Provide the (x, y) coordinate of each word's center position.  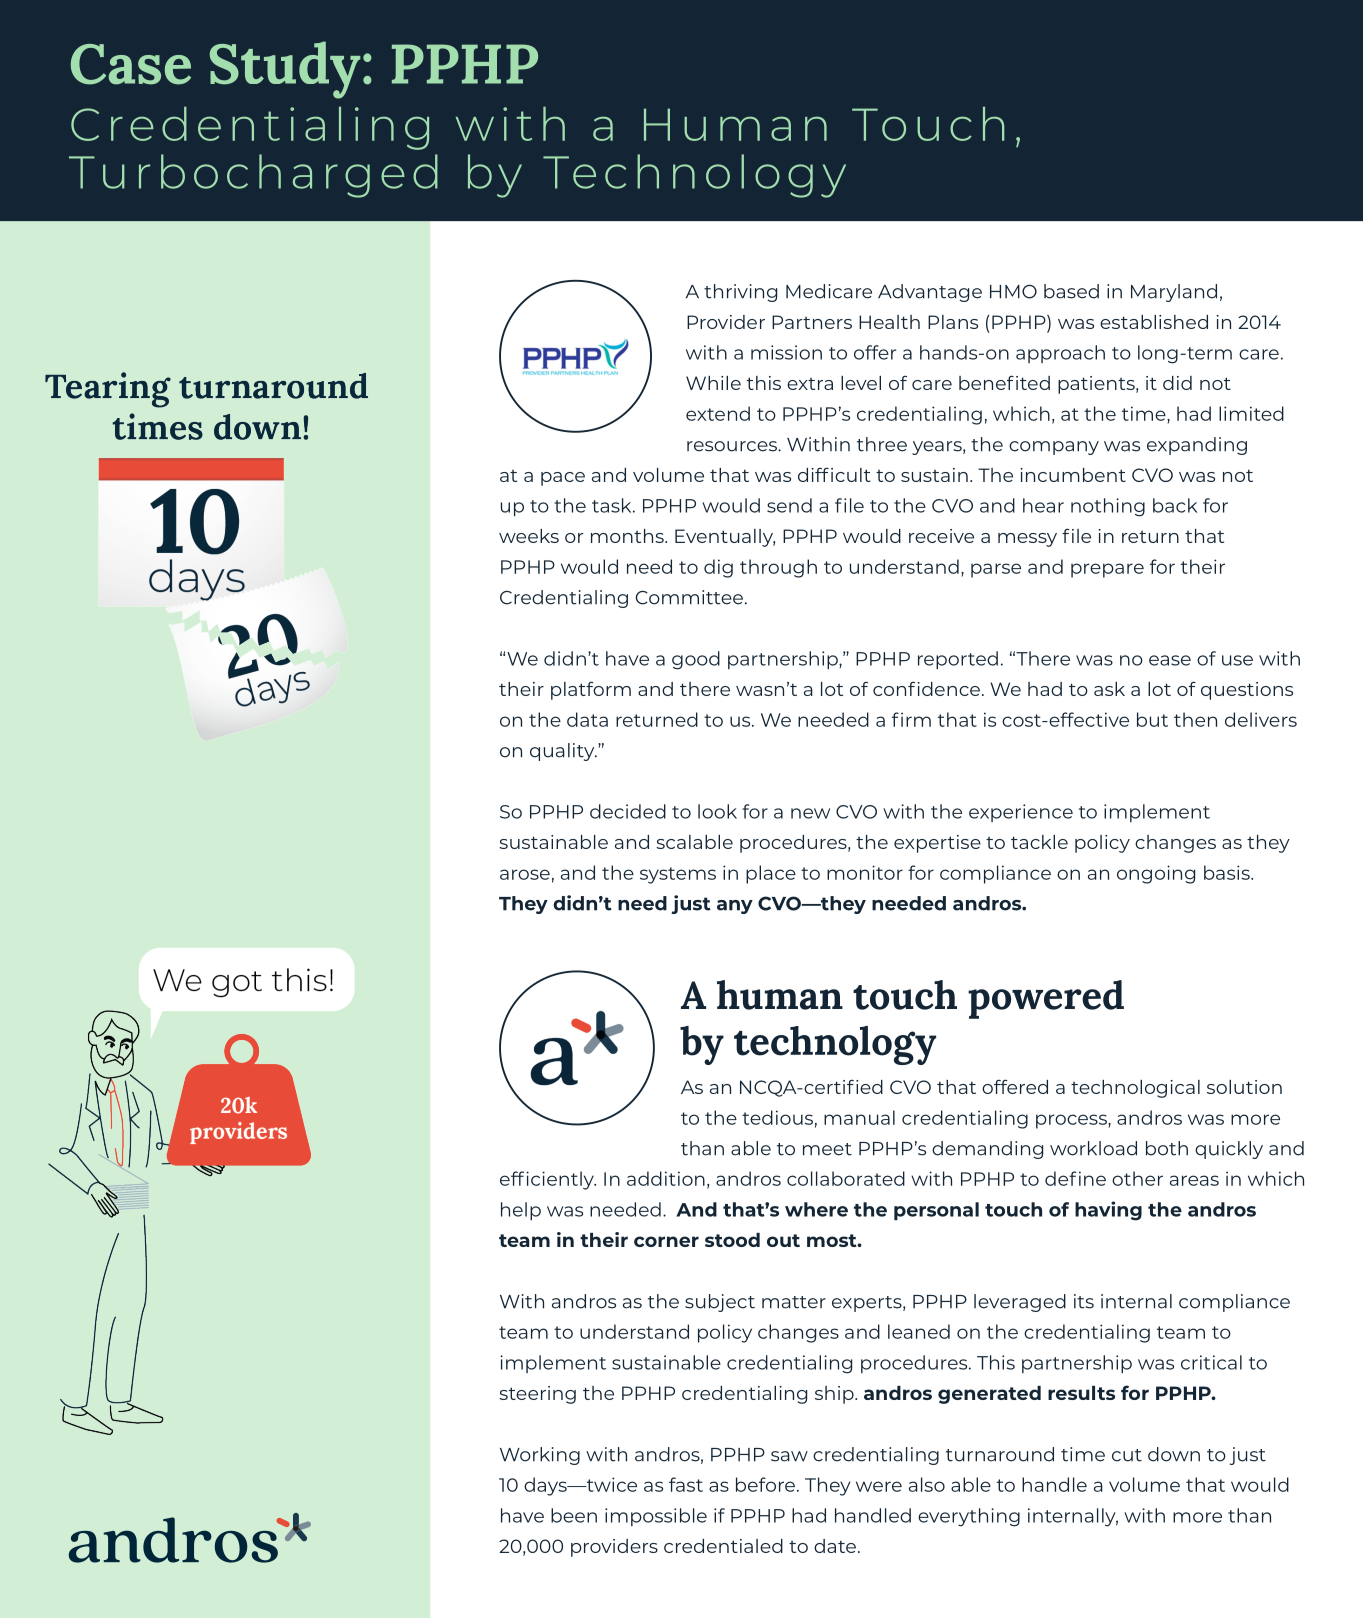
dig (718, 568)
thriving (740, 293)
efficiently (548, 1180)
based (1071, 291)
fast (686, 1484)
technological (1135, 1089)
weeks (529, 536)
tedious (777, 1117)
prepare (1107, 570)
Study (285, 70)
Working (540, 1456)
